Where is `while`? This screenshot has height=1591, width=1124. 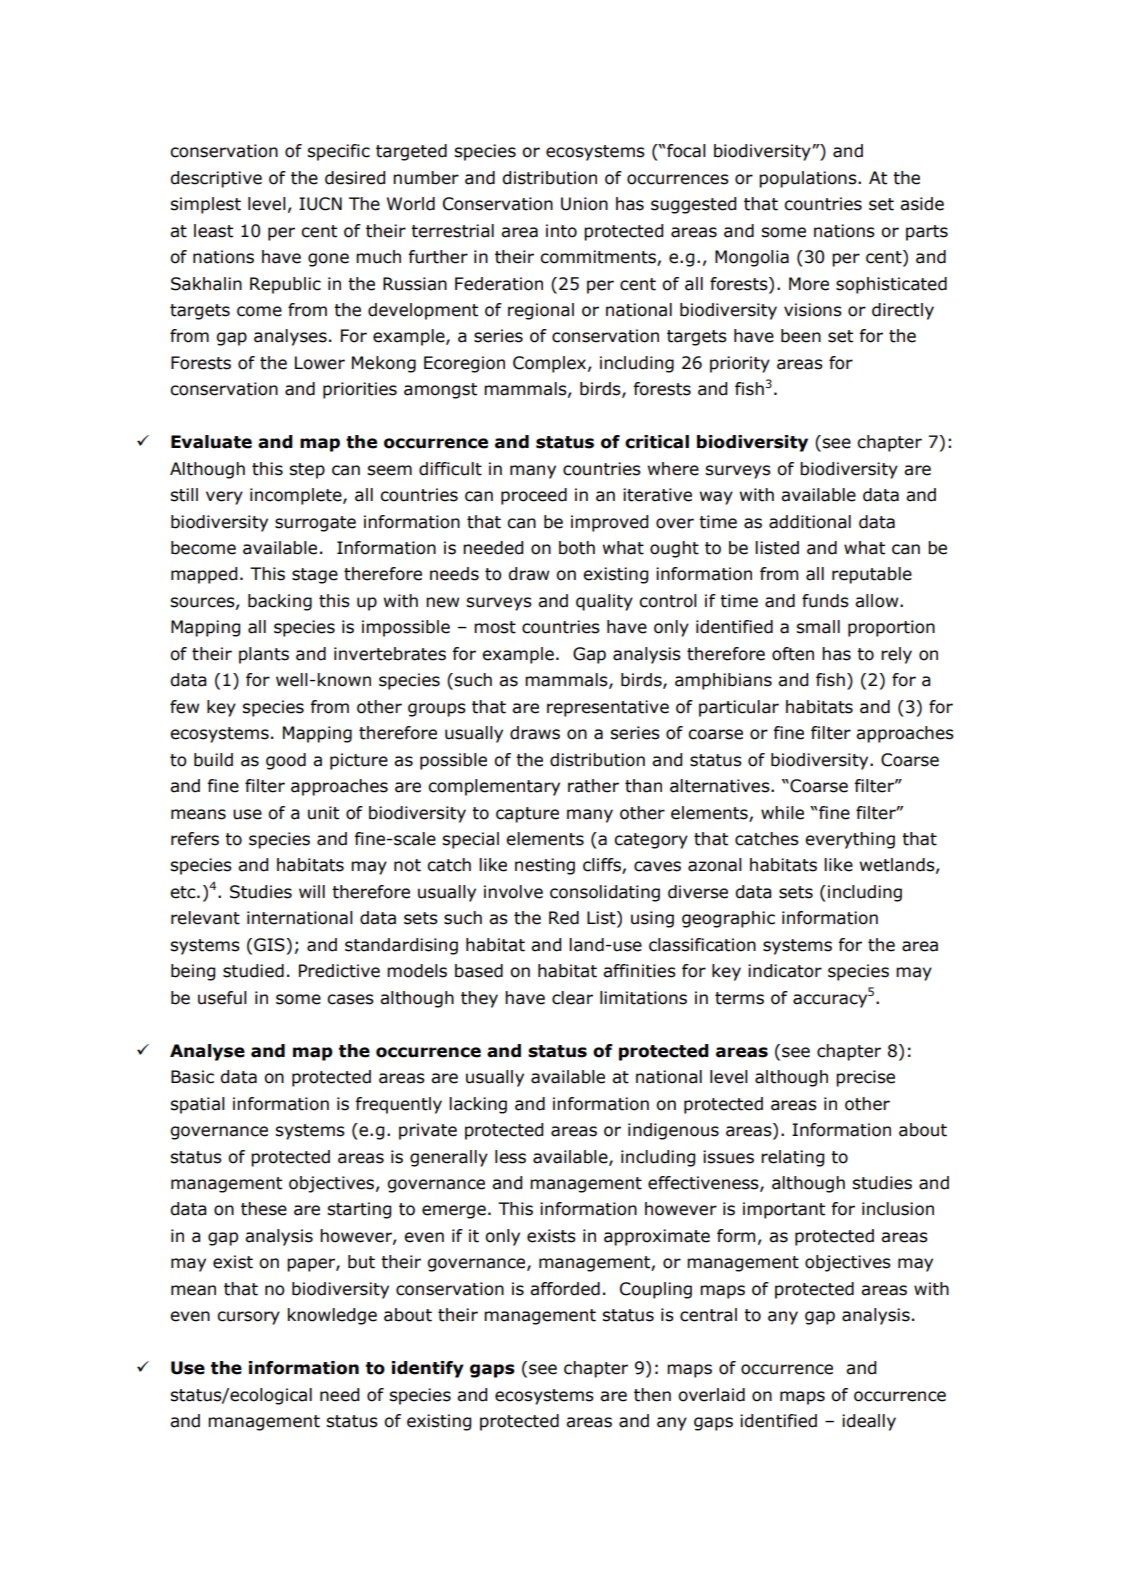
while is located at coordinates (782, 813).
